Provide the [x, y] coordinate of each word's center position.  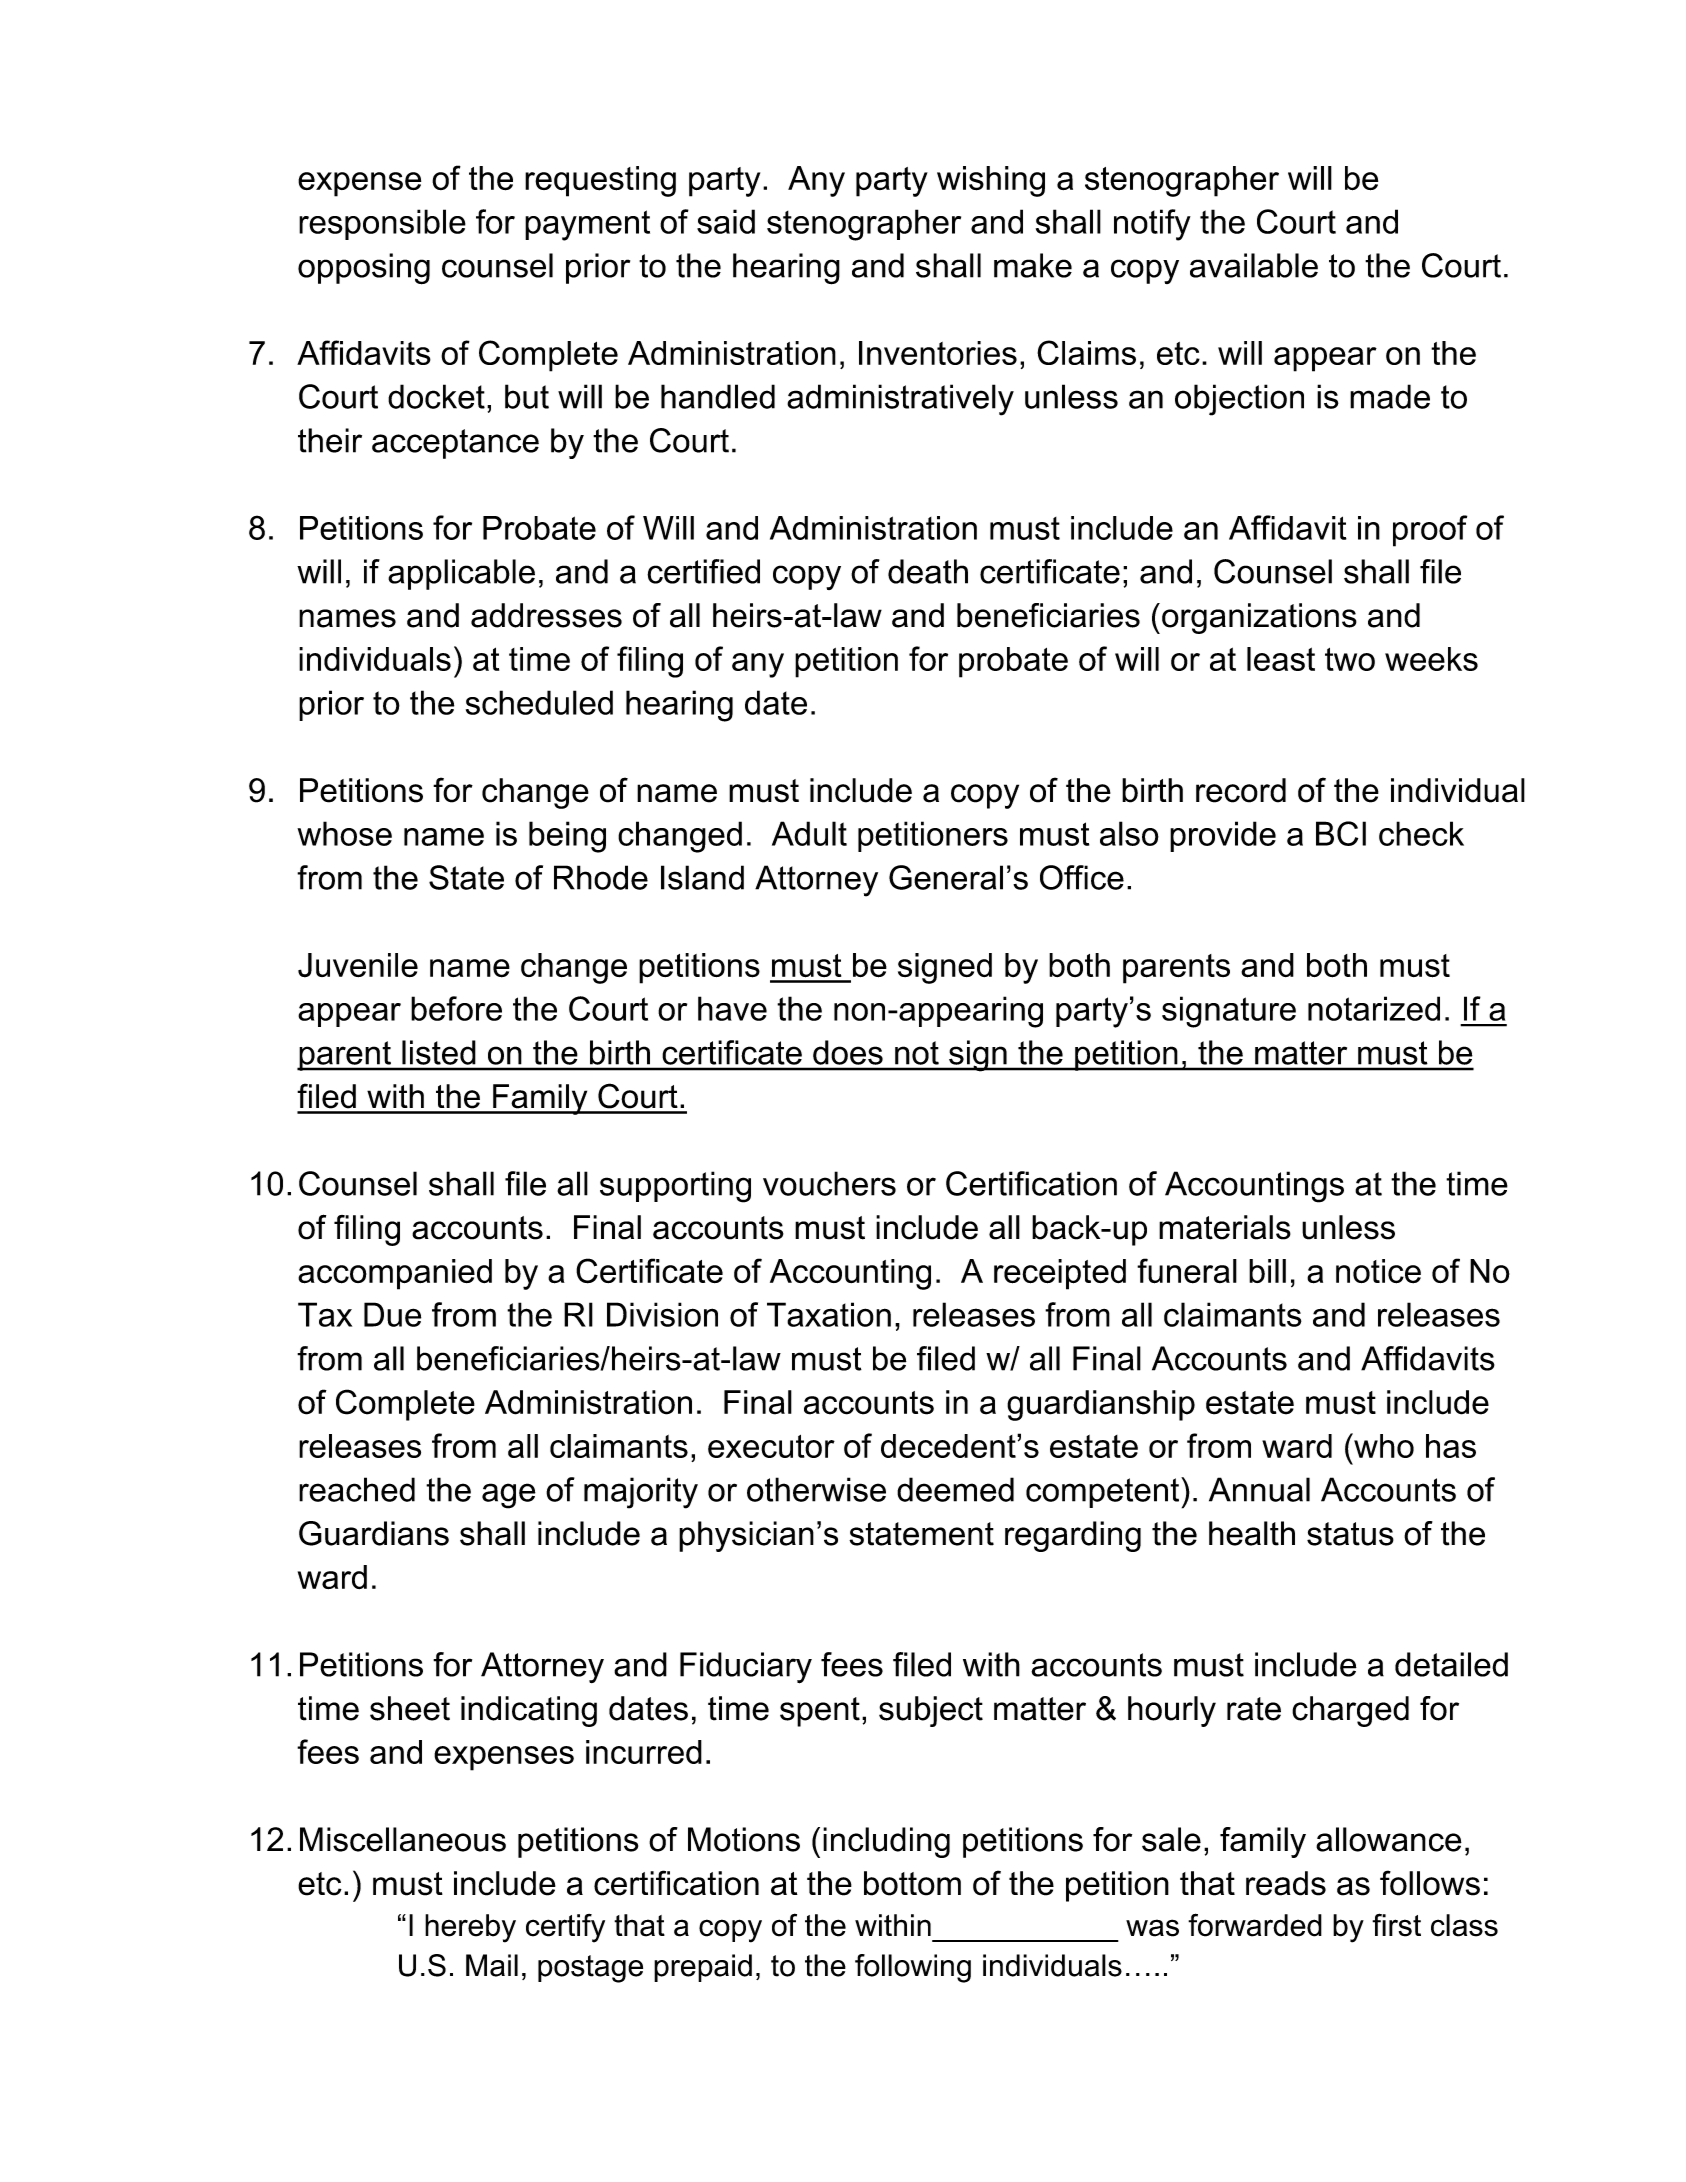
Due [392, 1314]
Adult [809, 833]
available [1254, 265]
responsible [382, 224]
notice [1378, 1271]
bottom [912, 1883]
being [567, 837]
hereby [470, 1928]
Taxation [829, 1314]
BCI [1341, 833]
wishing [991, 181]
